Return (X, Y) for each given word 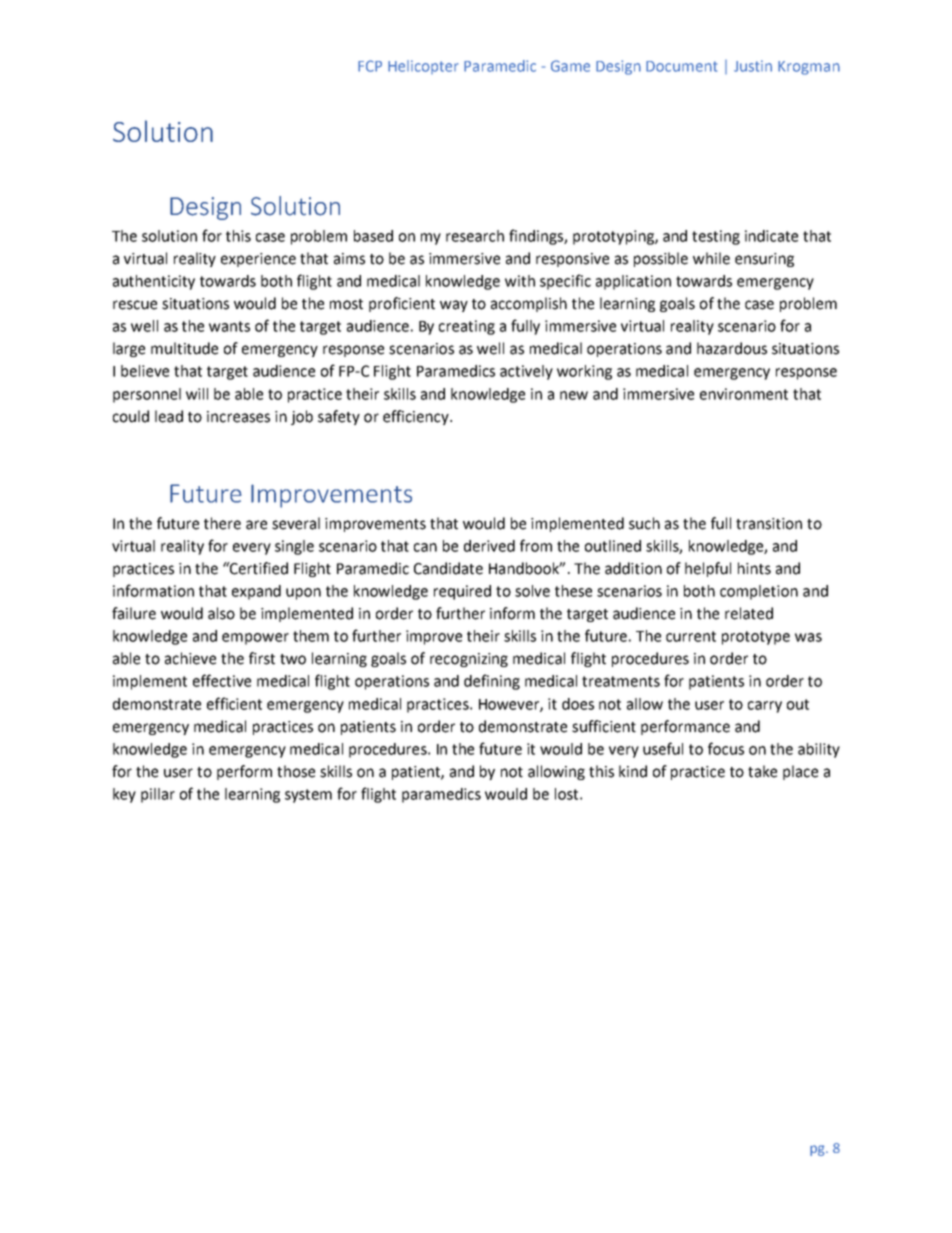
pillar (158, 795)
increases (238, 417)
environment (744, 394)
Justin (753, 66)
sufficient (604, 726)
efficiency (417, 417)
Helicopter (423, 67)
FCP (370, 66)
